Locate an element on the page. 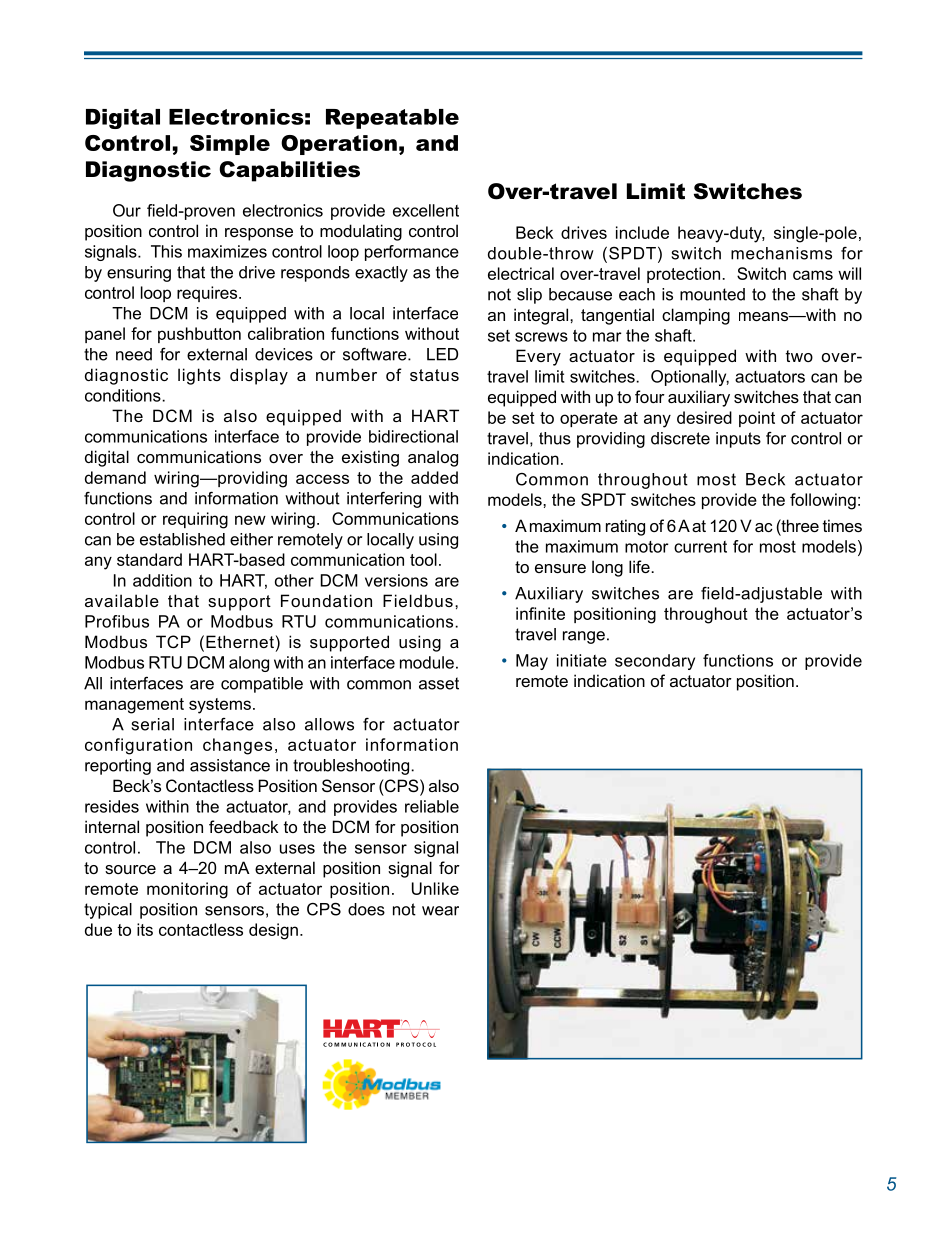  pushbutton is located at coordinates (199, 335).
